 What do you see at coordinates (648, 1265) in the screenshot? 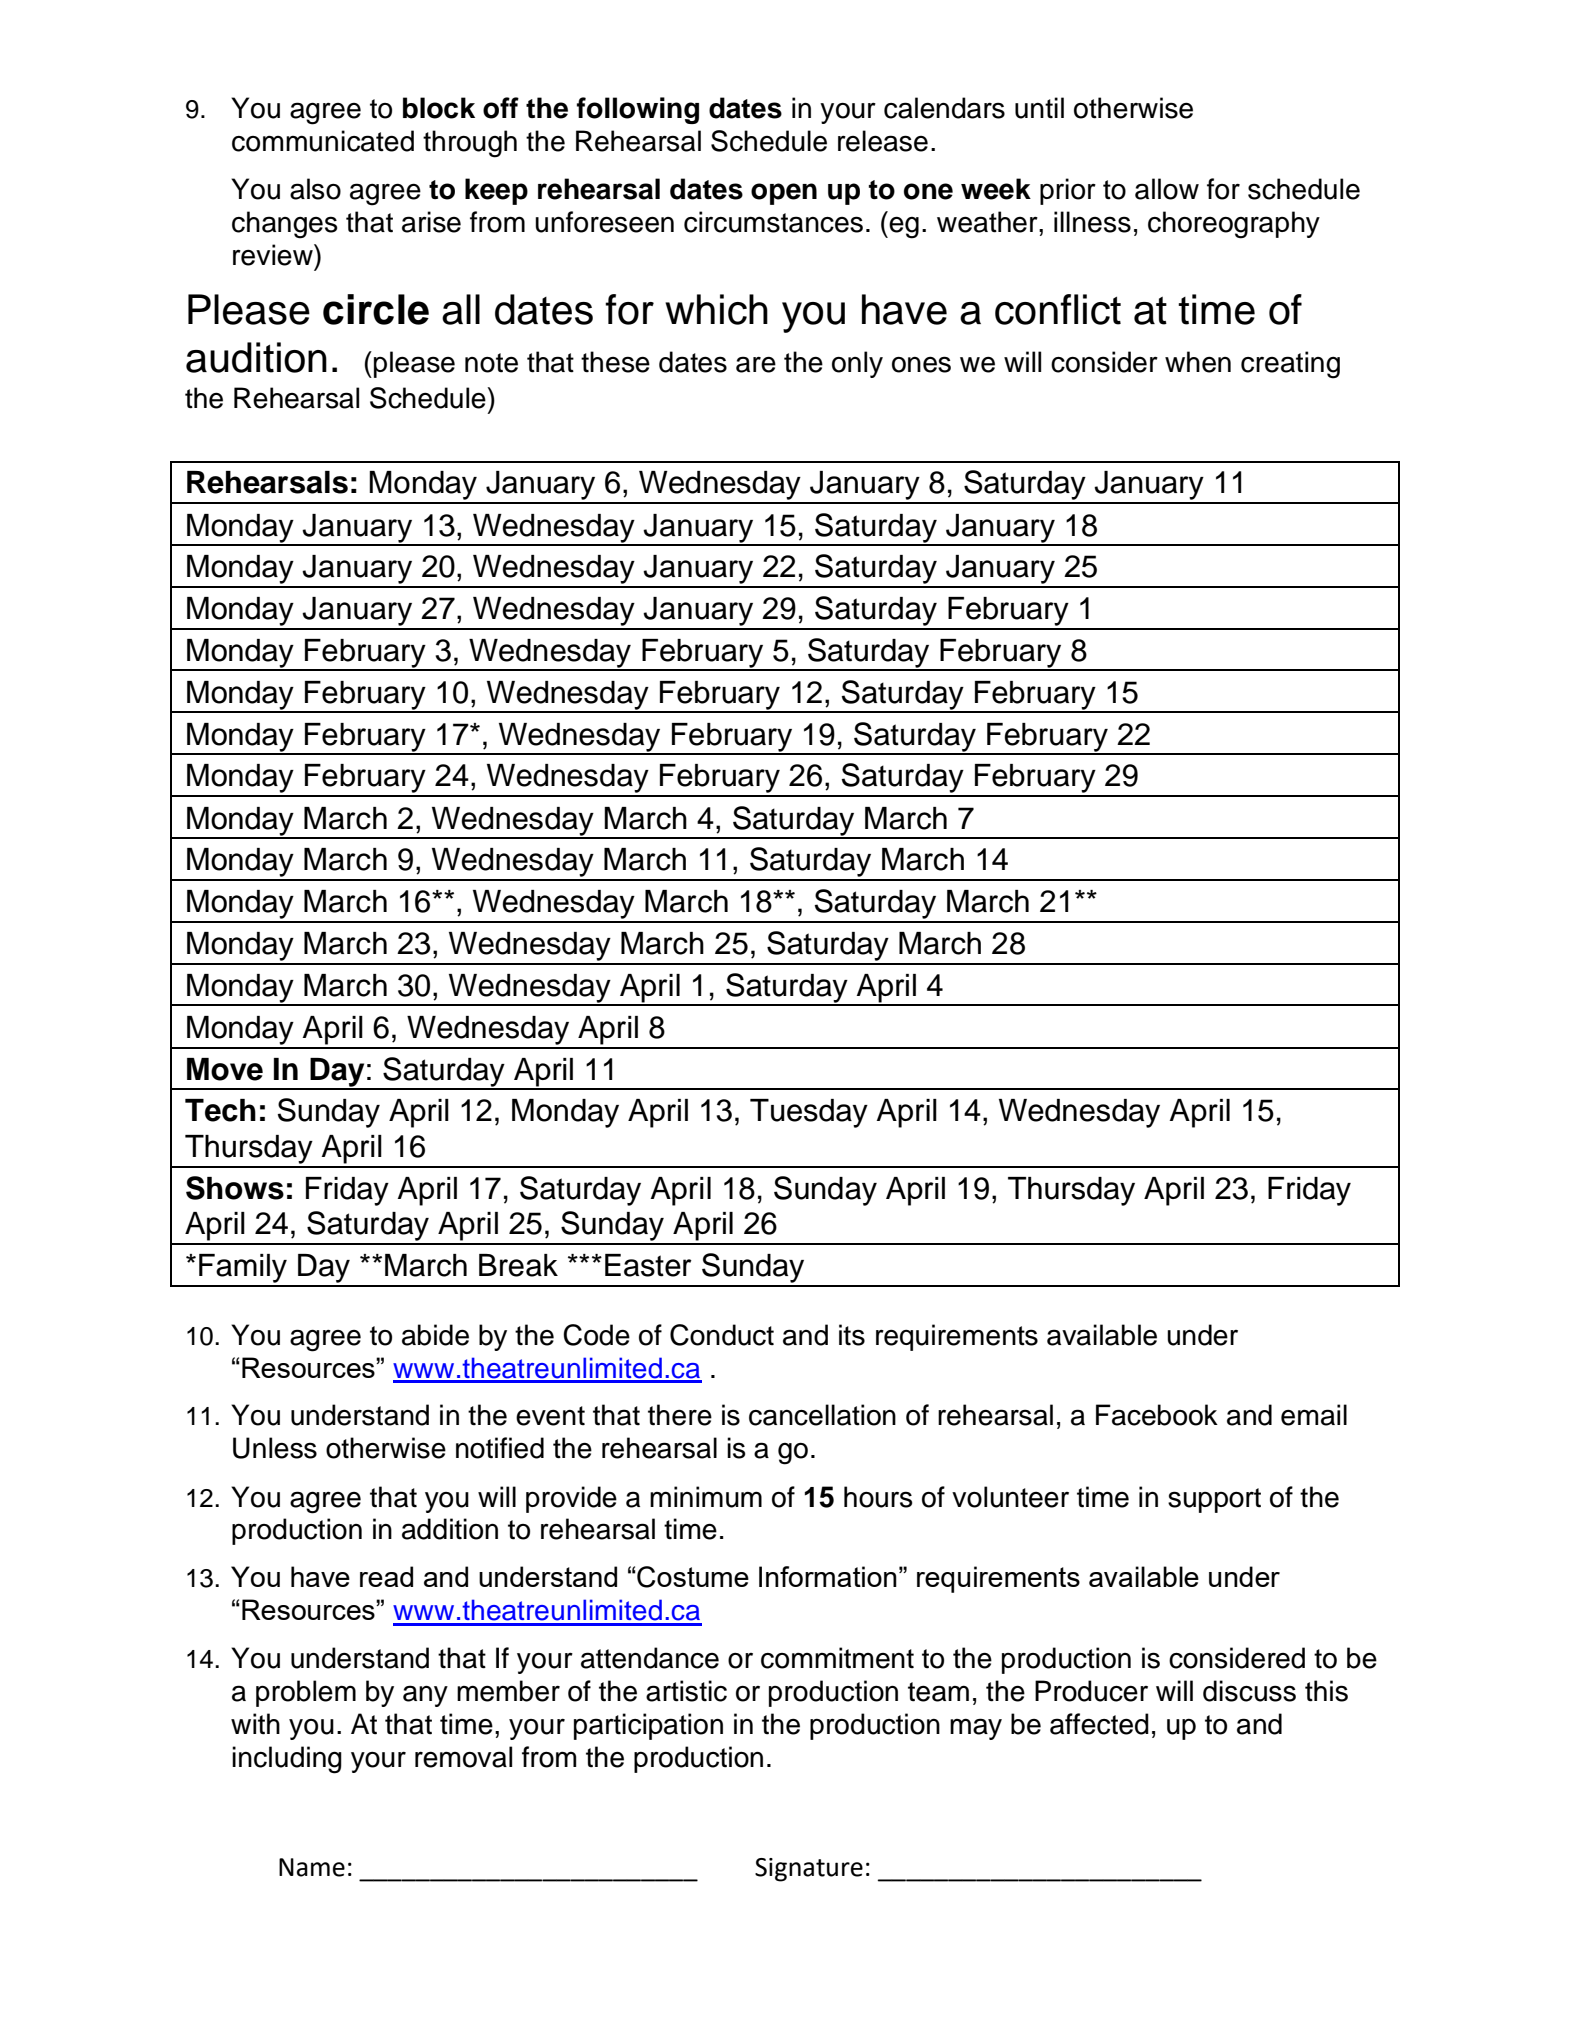
I see `Easter` at bounding box center [648, 1265].
